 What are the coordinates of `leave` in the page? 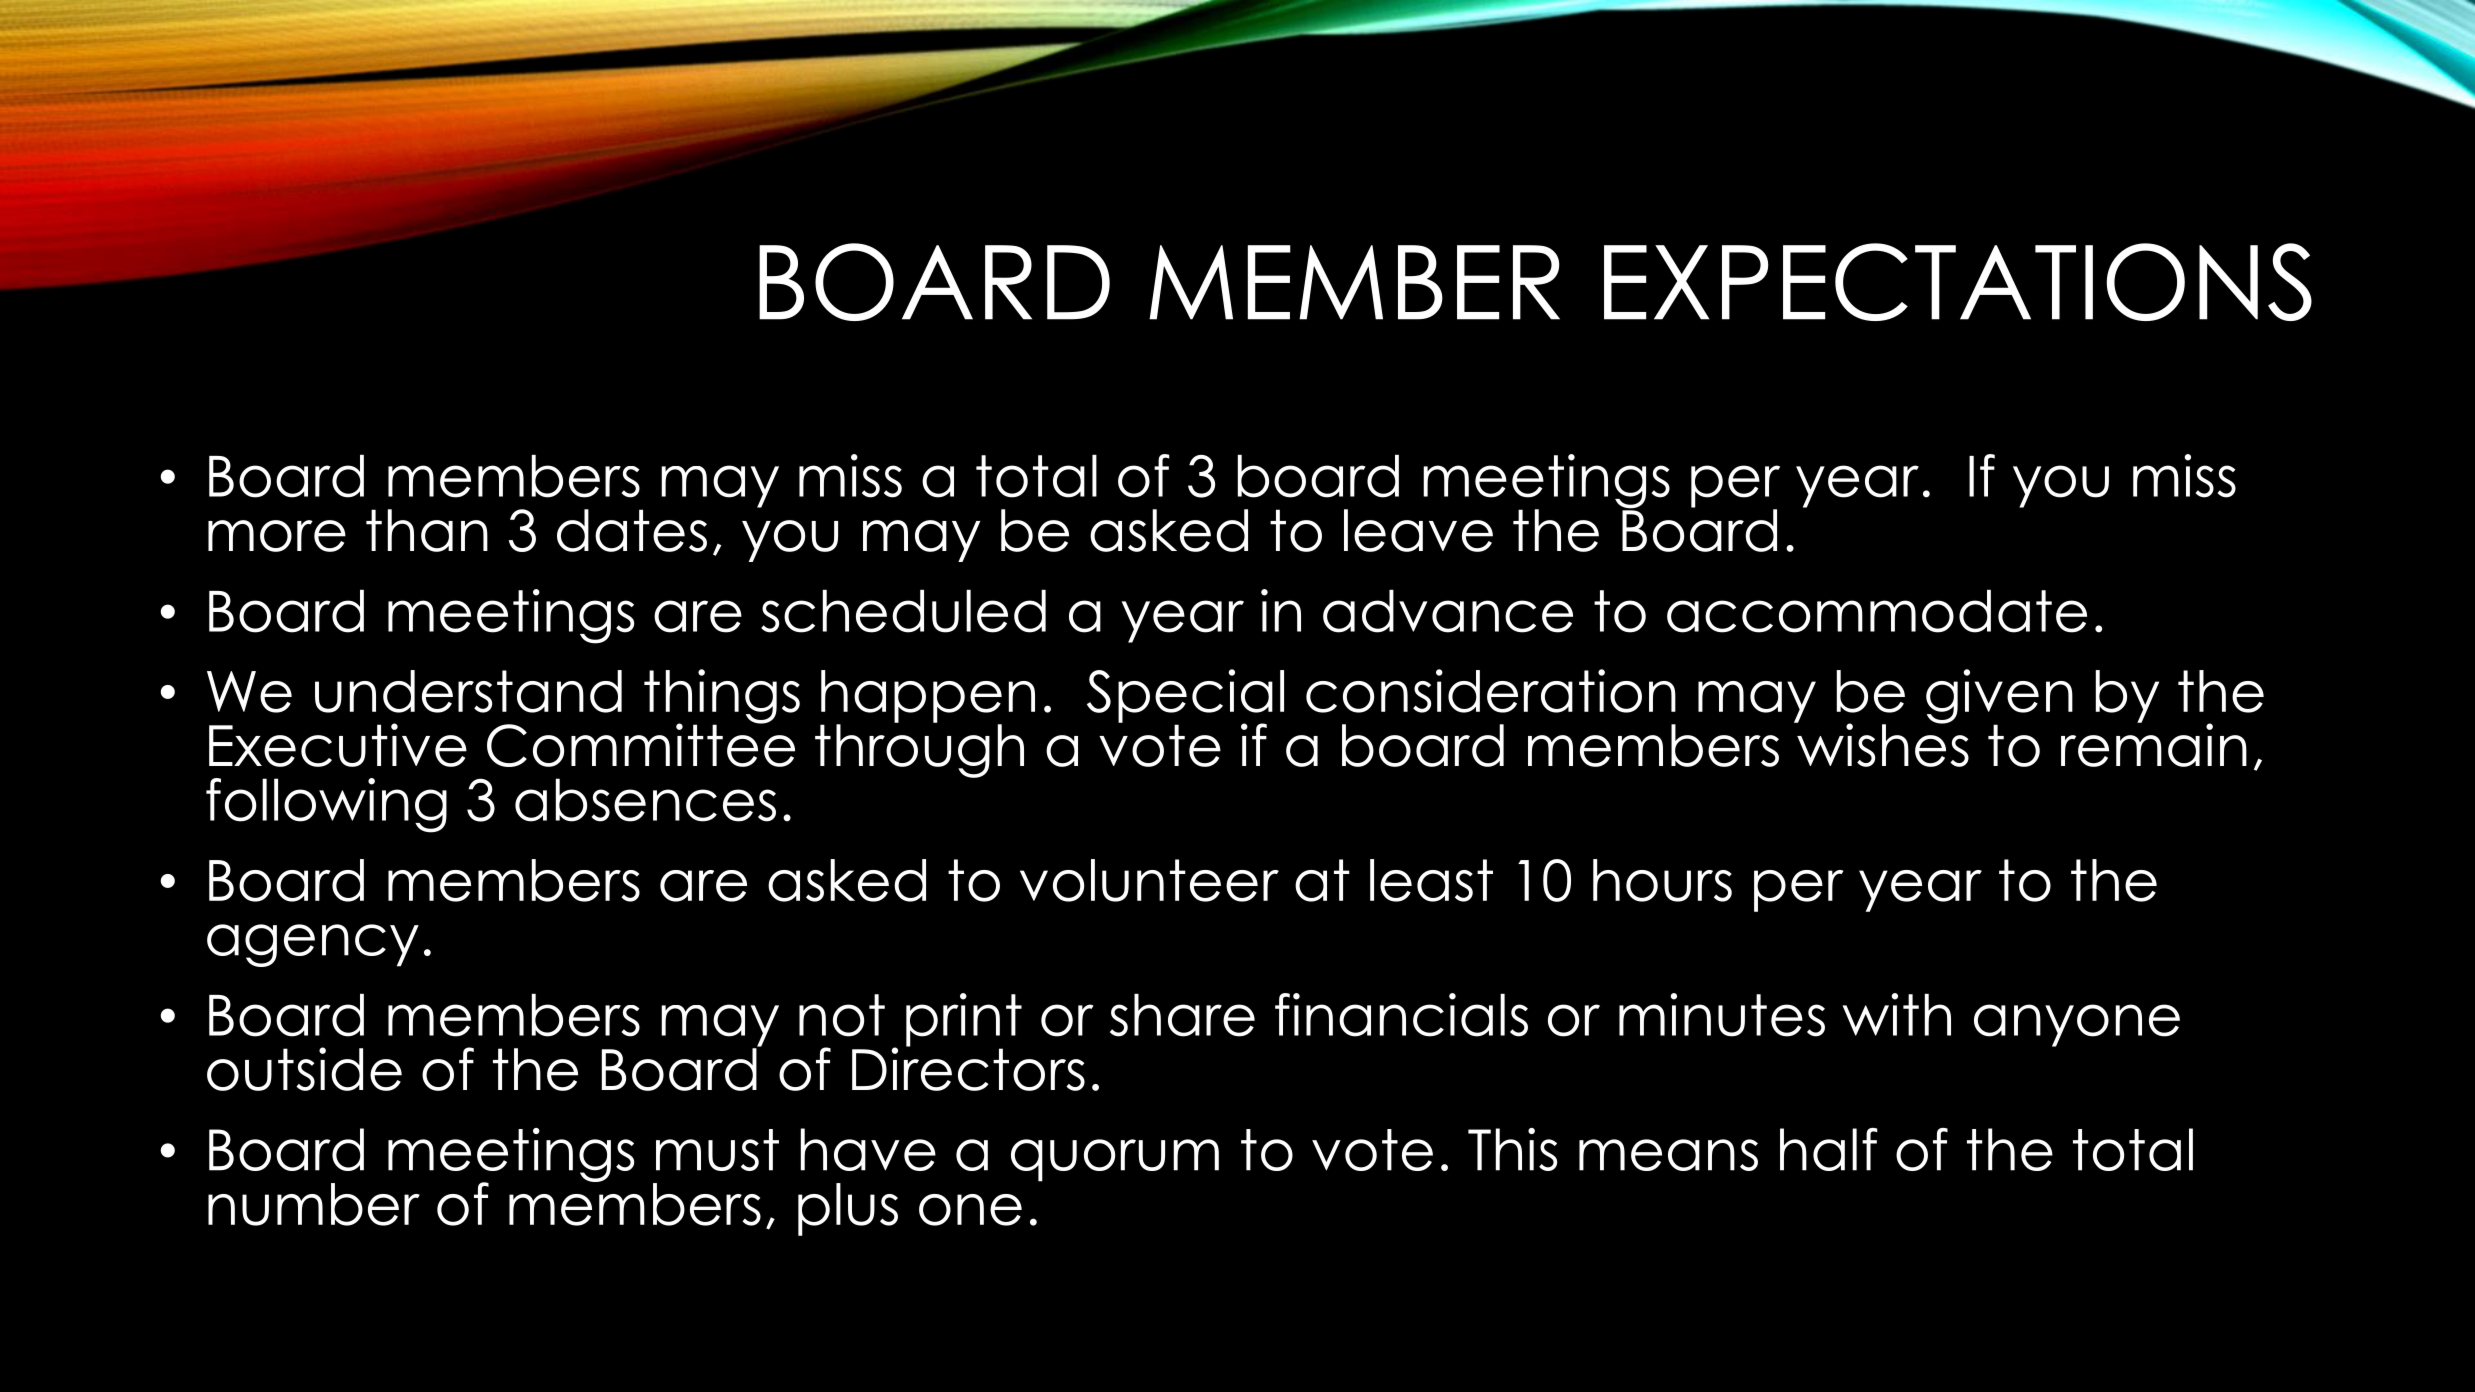 It's located at (1418, 530).
